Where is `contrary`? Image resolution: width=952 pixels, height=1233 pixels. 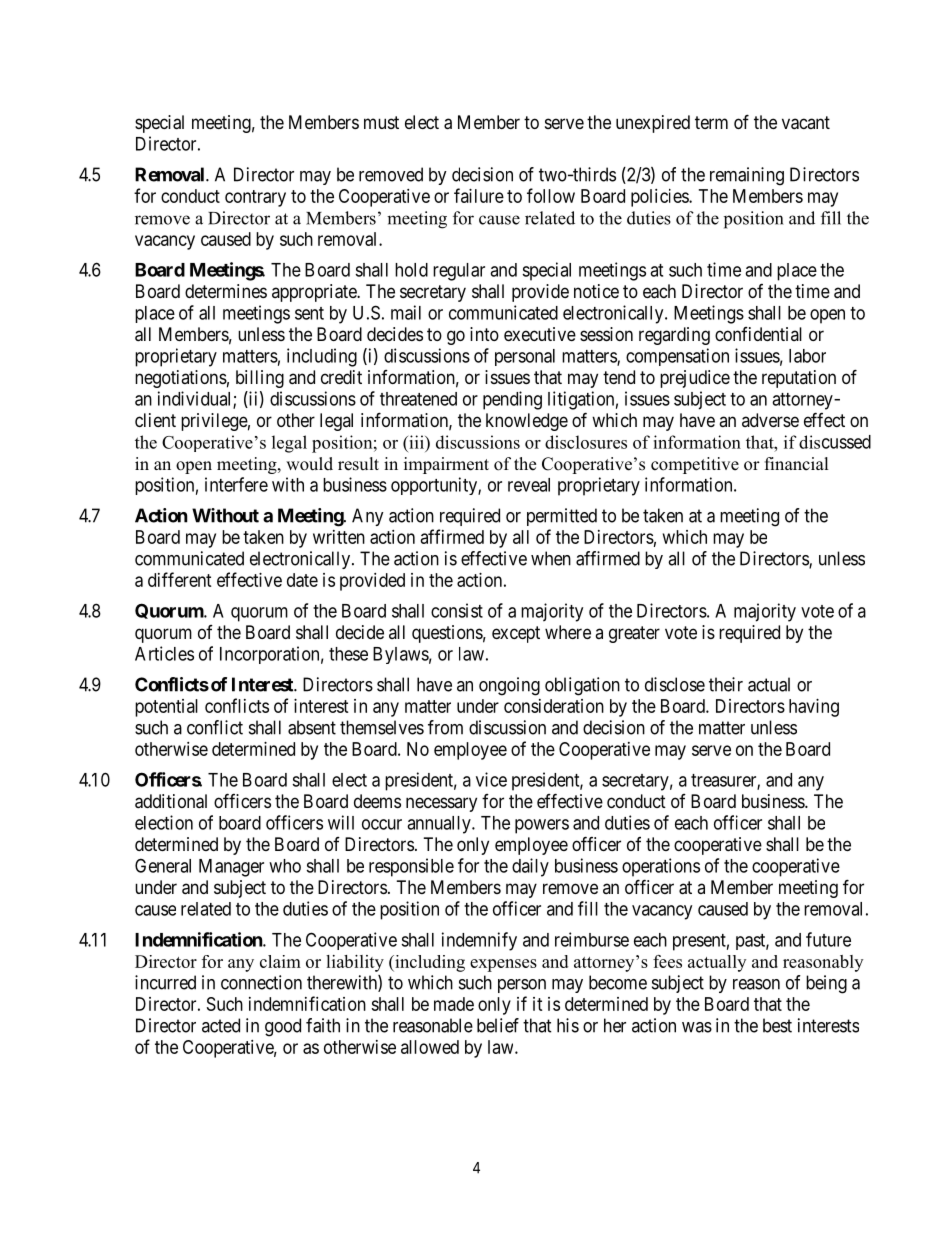
contrary is located at coordinates (255, 198).
